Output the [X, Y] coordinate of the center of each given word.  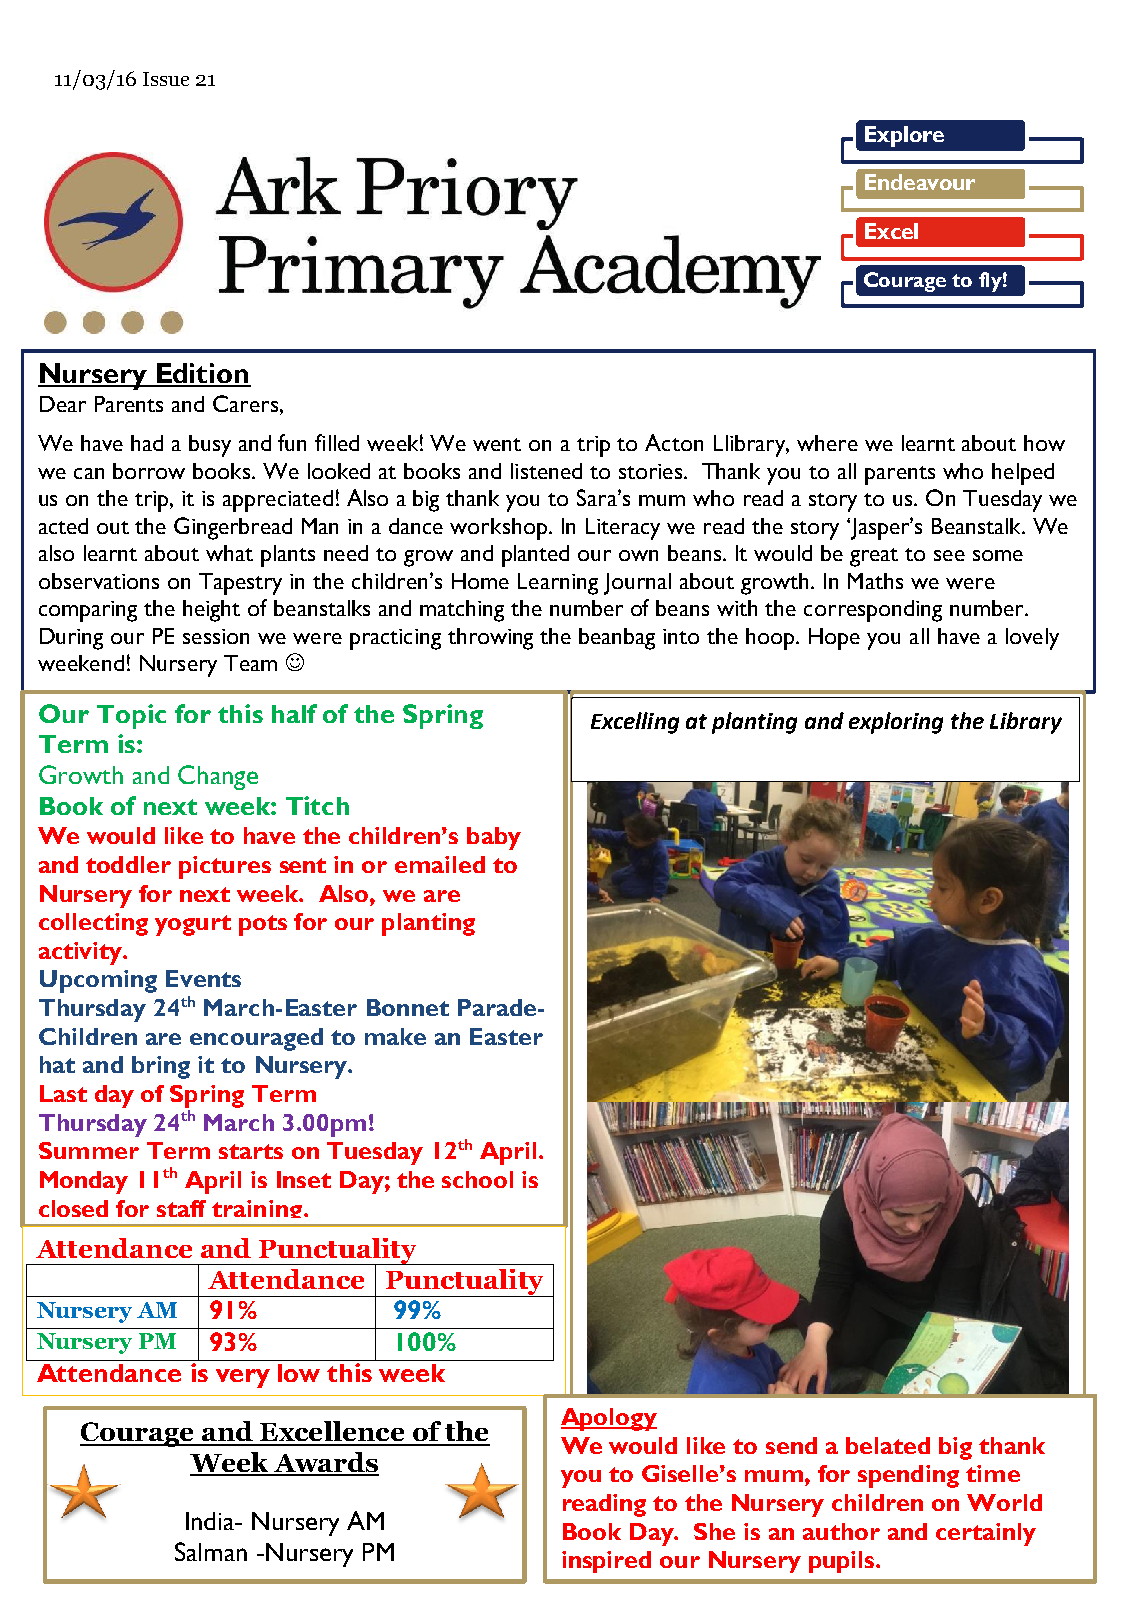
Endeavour [920, 182]
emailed [440, 864]
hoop [771, 639]
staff [181, 1208]
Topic [131, 716]
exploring [896, 723]
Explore [904, 136]
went [497, 444]
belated [888, 1445]
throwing [490, 639]
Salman [211, 1551]
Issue [166, 79]
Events [203, 978]
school [477, 1179]
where [827, 443]
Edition [203, 374]
